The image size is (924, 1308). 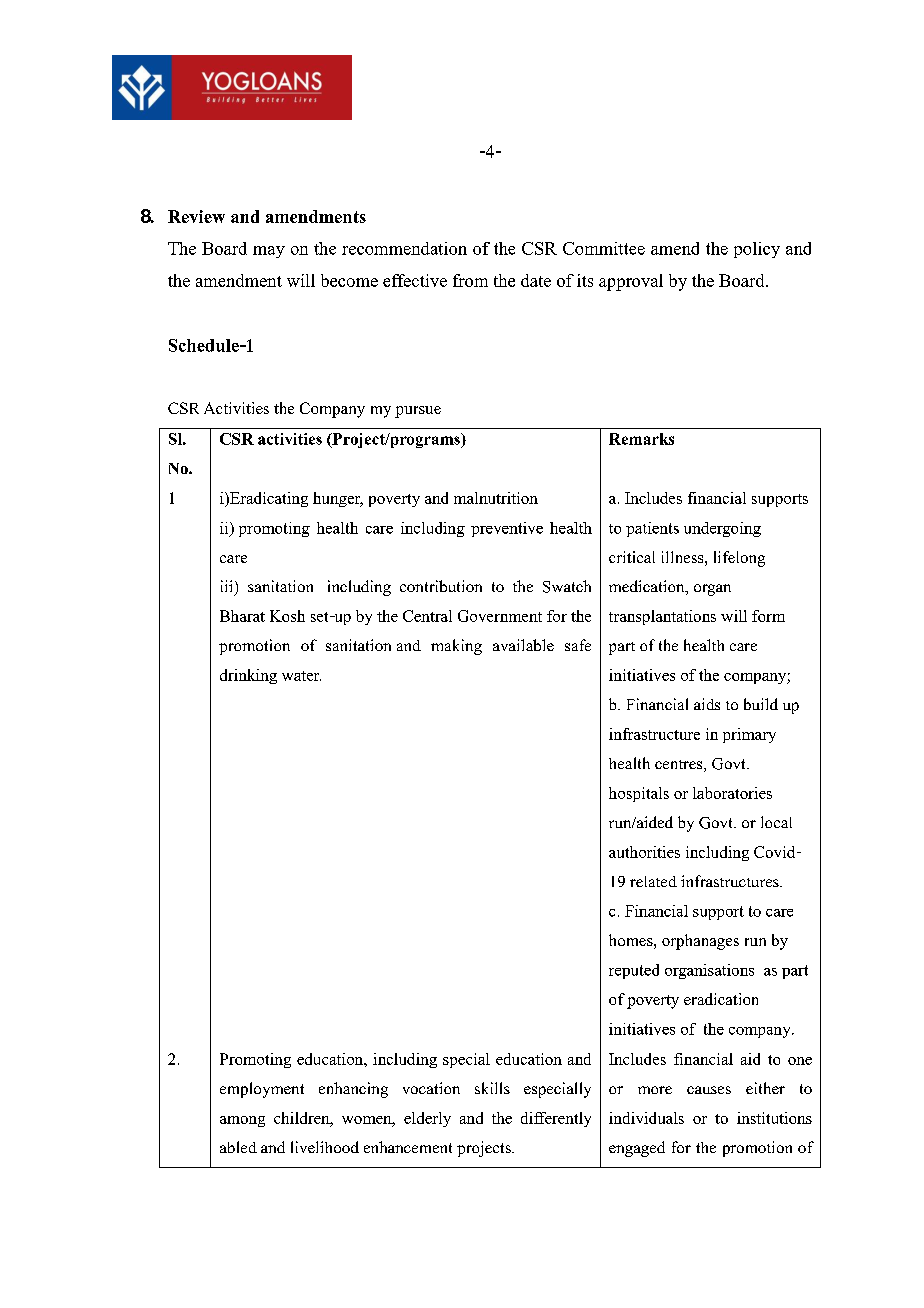 What do you see at coordinates (709, 1090) in the screenshot?
I see `causes` at bounding box center [709, 1090].
